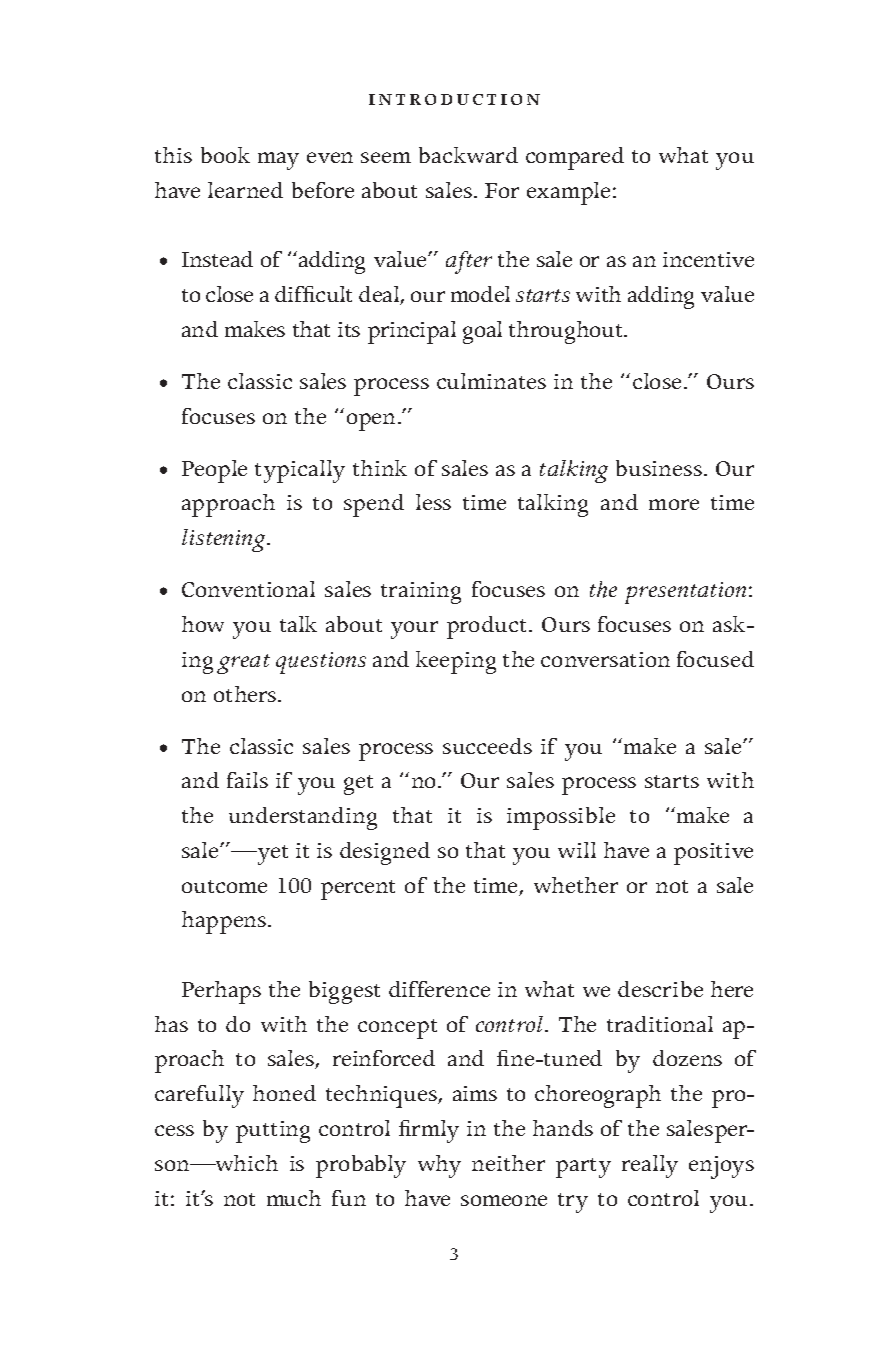 The height and width of the screenshot is (1372, 887). Describe the element at coordinates (225, 155) in the screenshot. I see `book` at that location.
